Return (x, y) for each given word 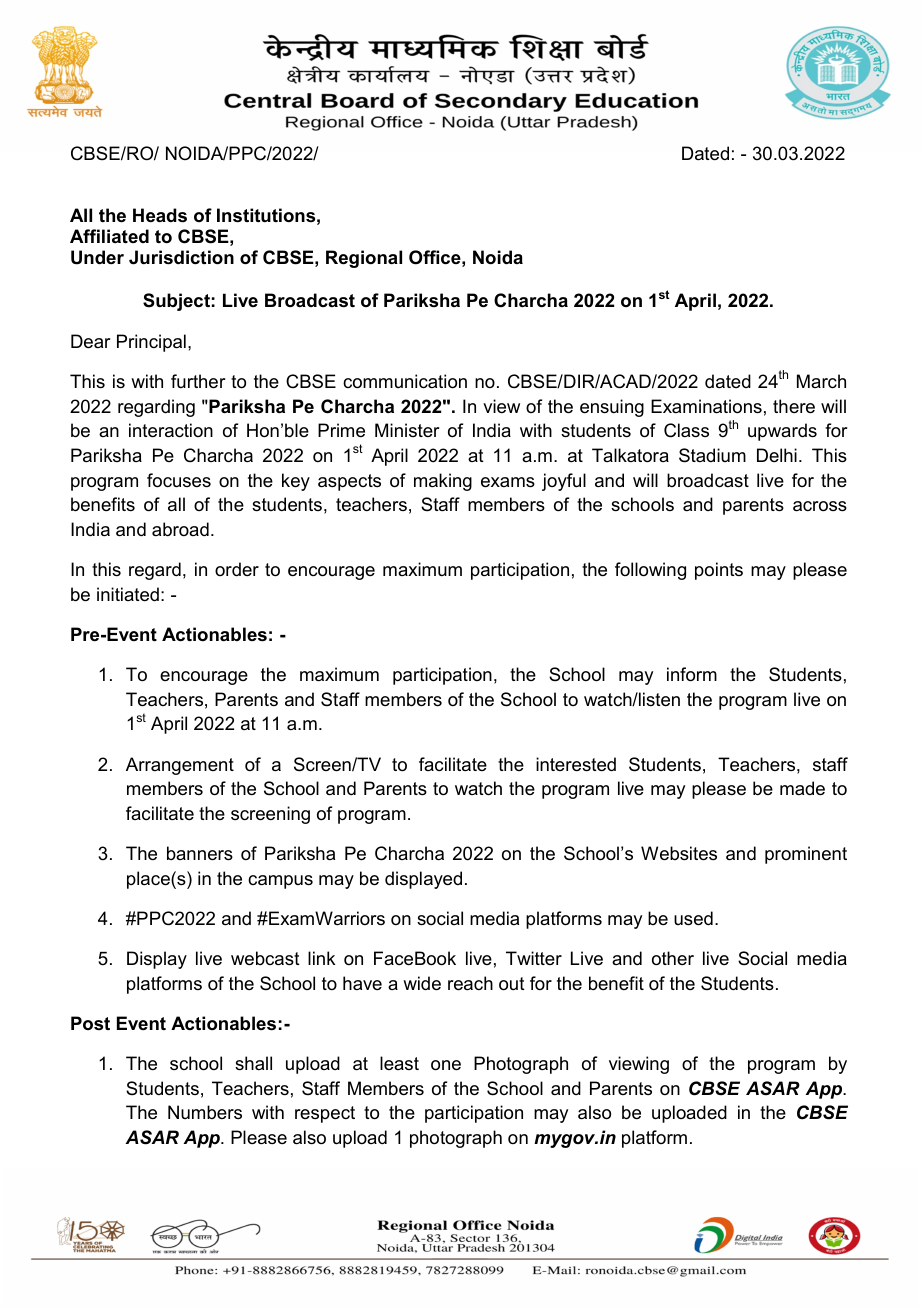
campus (280, 882)
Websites (679, 853)
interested (576, 764)
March (821, 381)
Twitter (534, 958)
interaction (171, 430)
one (446, 1065)
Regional (364, 259)
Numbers (205, 1112)
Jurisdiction (181, 257)
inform (692, 674)
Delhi (777, 455)
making (443, 482)
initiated (128, 594)
